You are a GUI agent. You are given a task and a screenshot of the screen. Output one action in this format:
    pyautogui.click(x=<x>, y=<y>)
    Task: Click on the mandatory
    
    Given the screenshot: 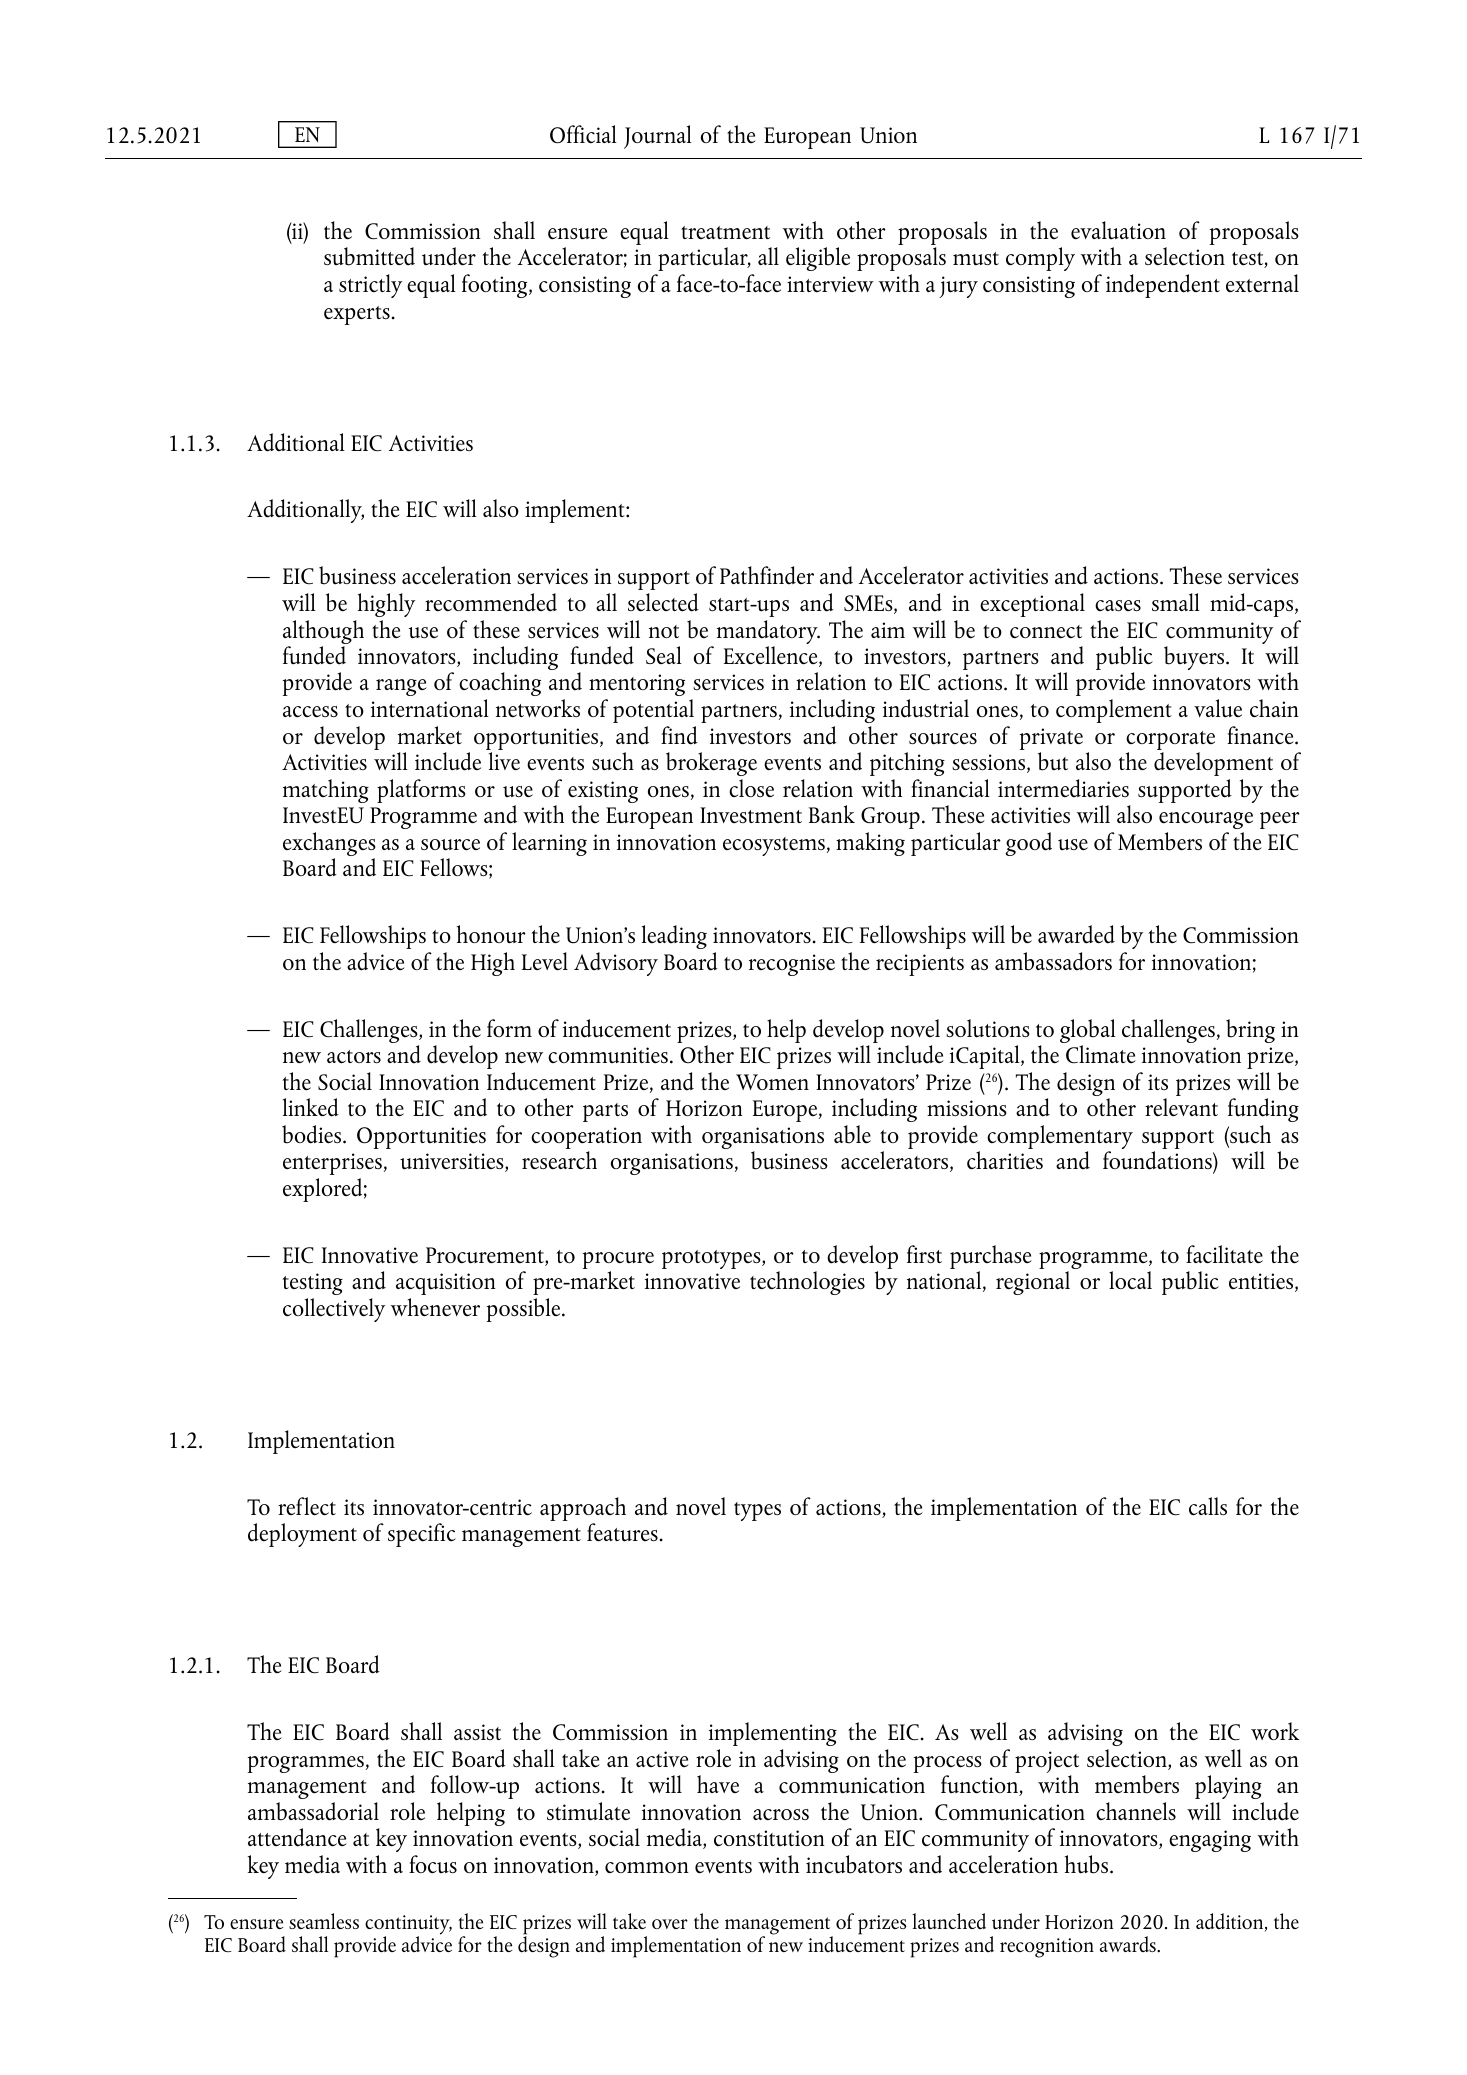 What is the action you would take?
    pyautogui.click(x=768, y=633)
